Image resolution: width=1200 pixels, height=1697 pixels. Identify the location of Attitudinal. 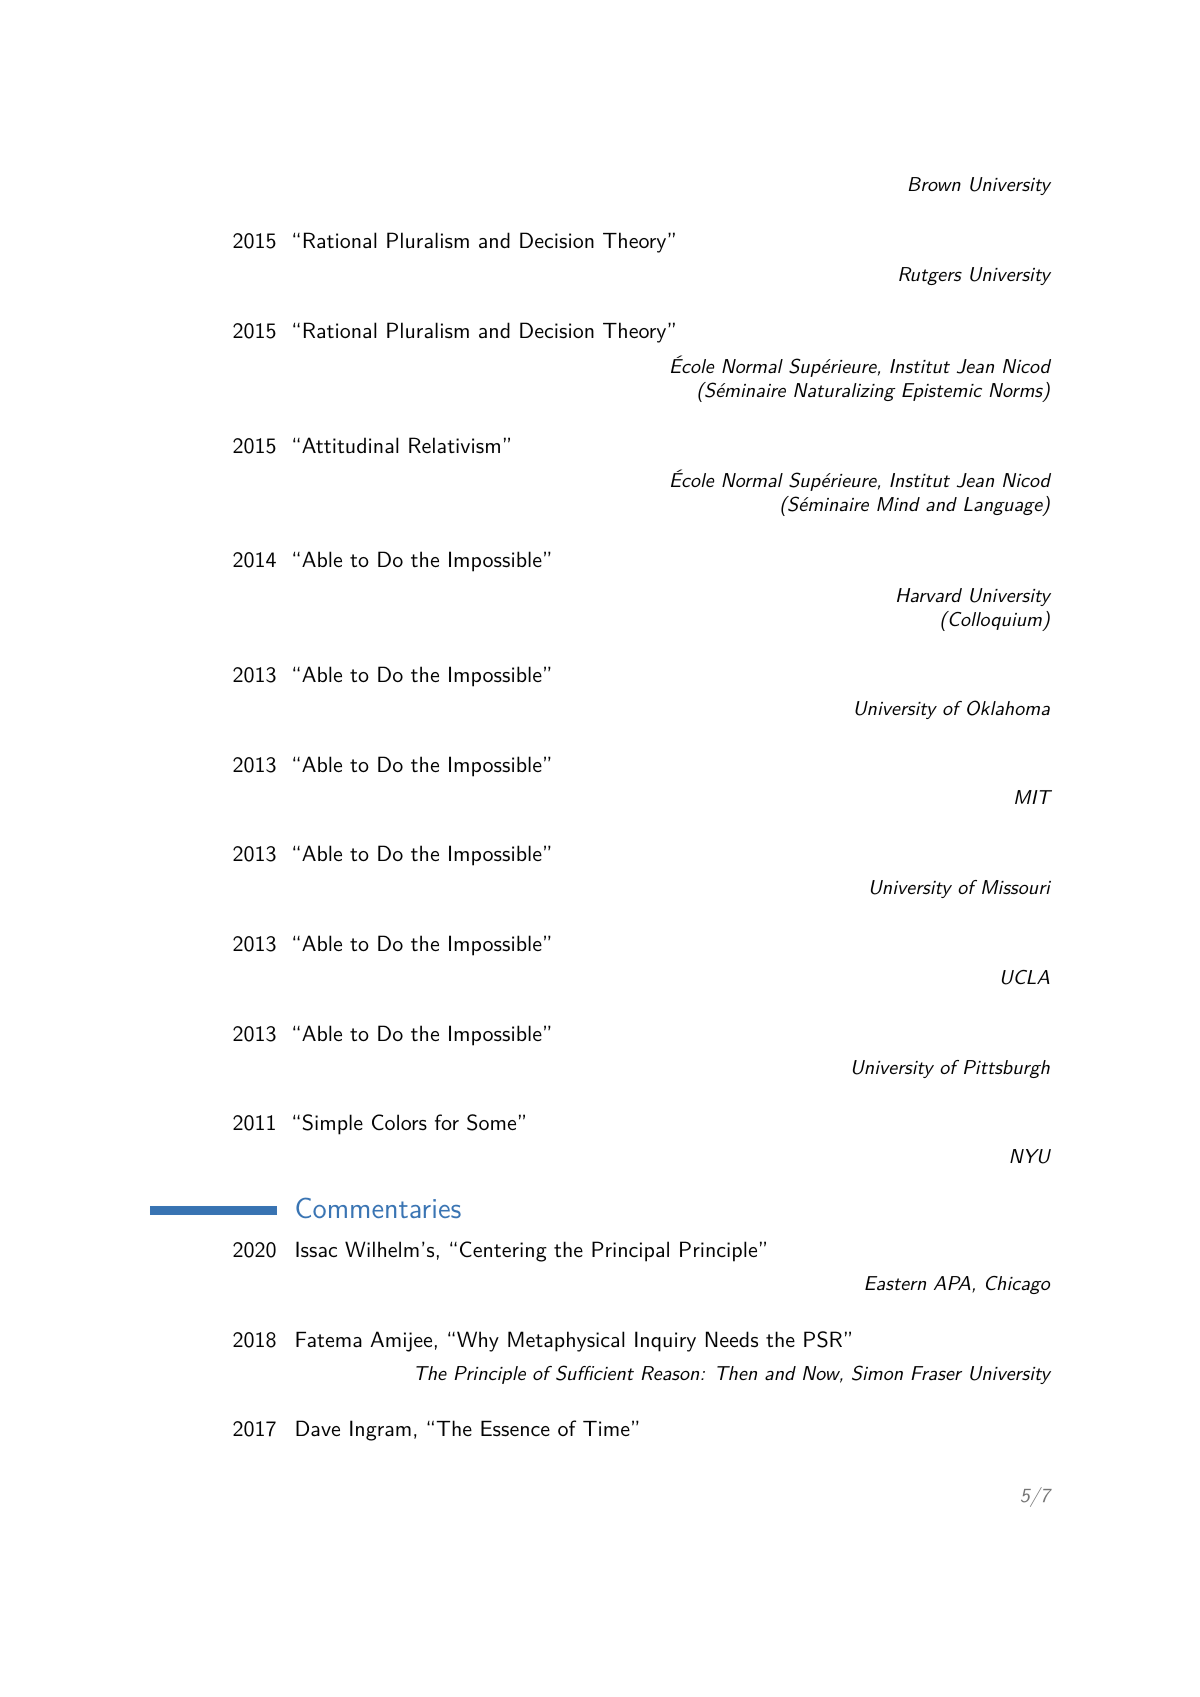
(350, 445).
